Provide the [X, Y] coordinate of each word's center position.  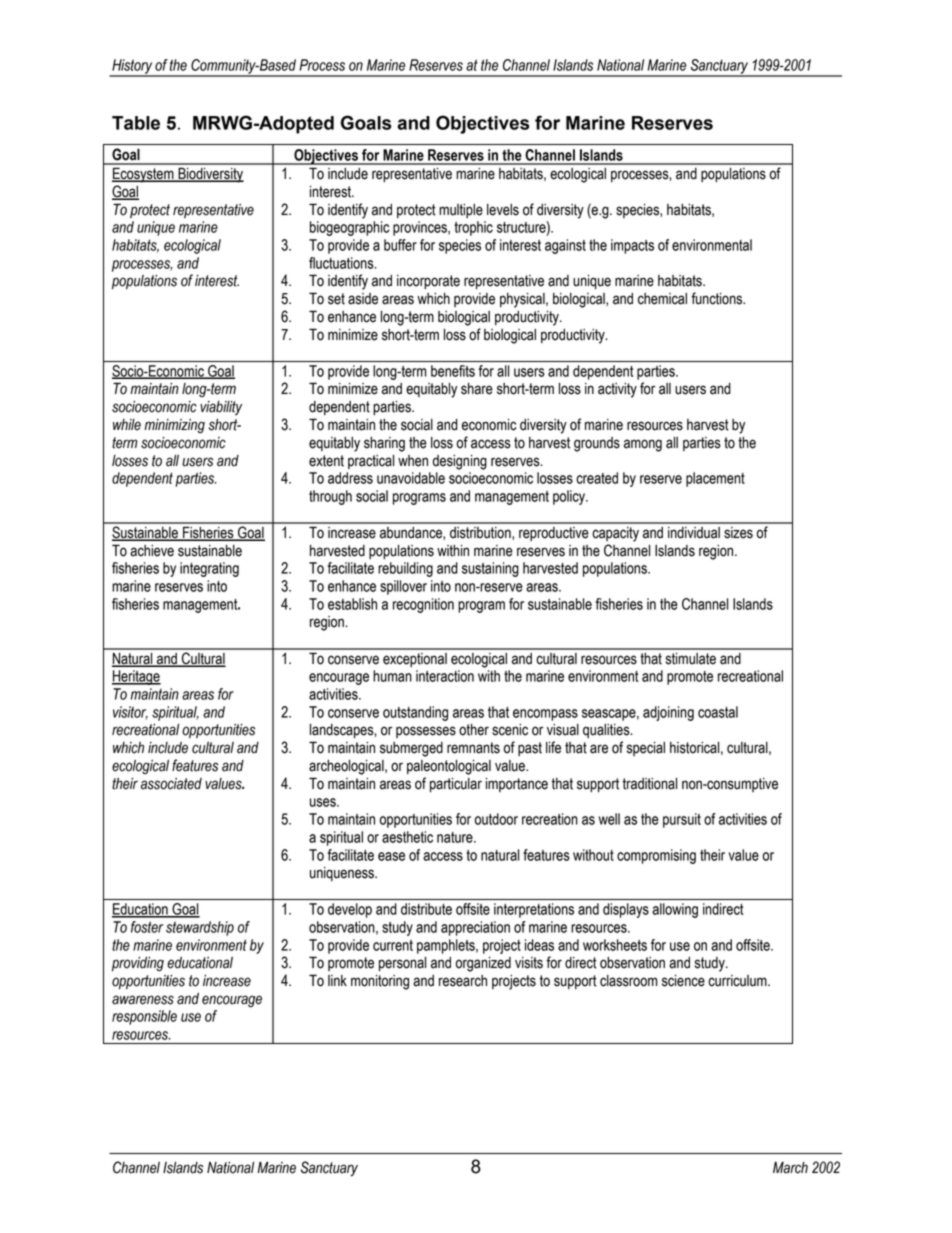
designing [460, 462]
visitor [130, 713]
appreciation [475, 928]
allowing [675, 910]
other [474, 730]
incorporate [428, 282]
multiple [461, 211]
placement [715, 479]
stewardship [200, 928]
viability [221, 408]
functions [718, 298]
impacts [632, 246]
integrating [209, 569]
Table [136, 123]
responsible [144, 1017]
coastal [718, 712]
